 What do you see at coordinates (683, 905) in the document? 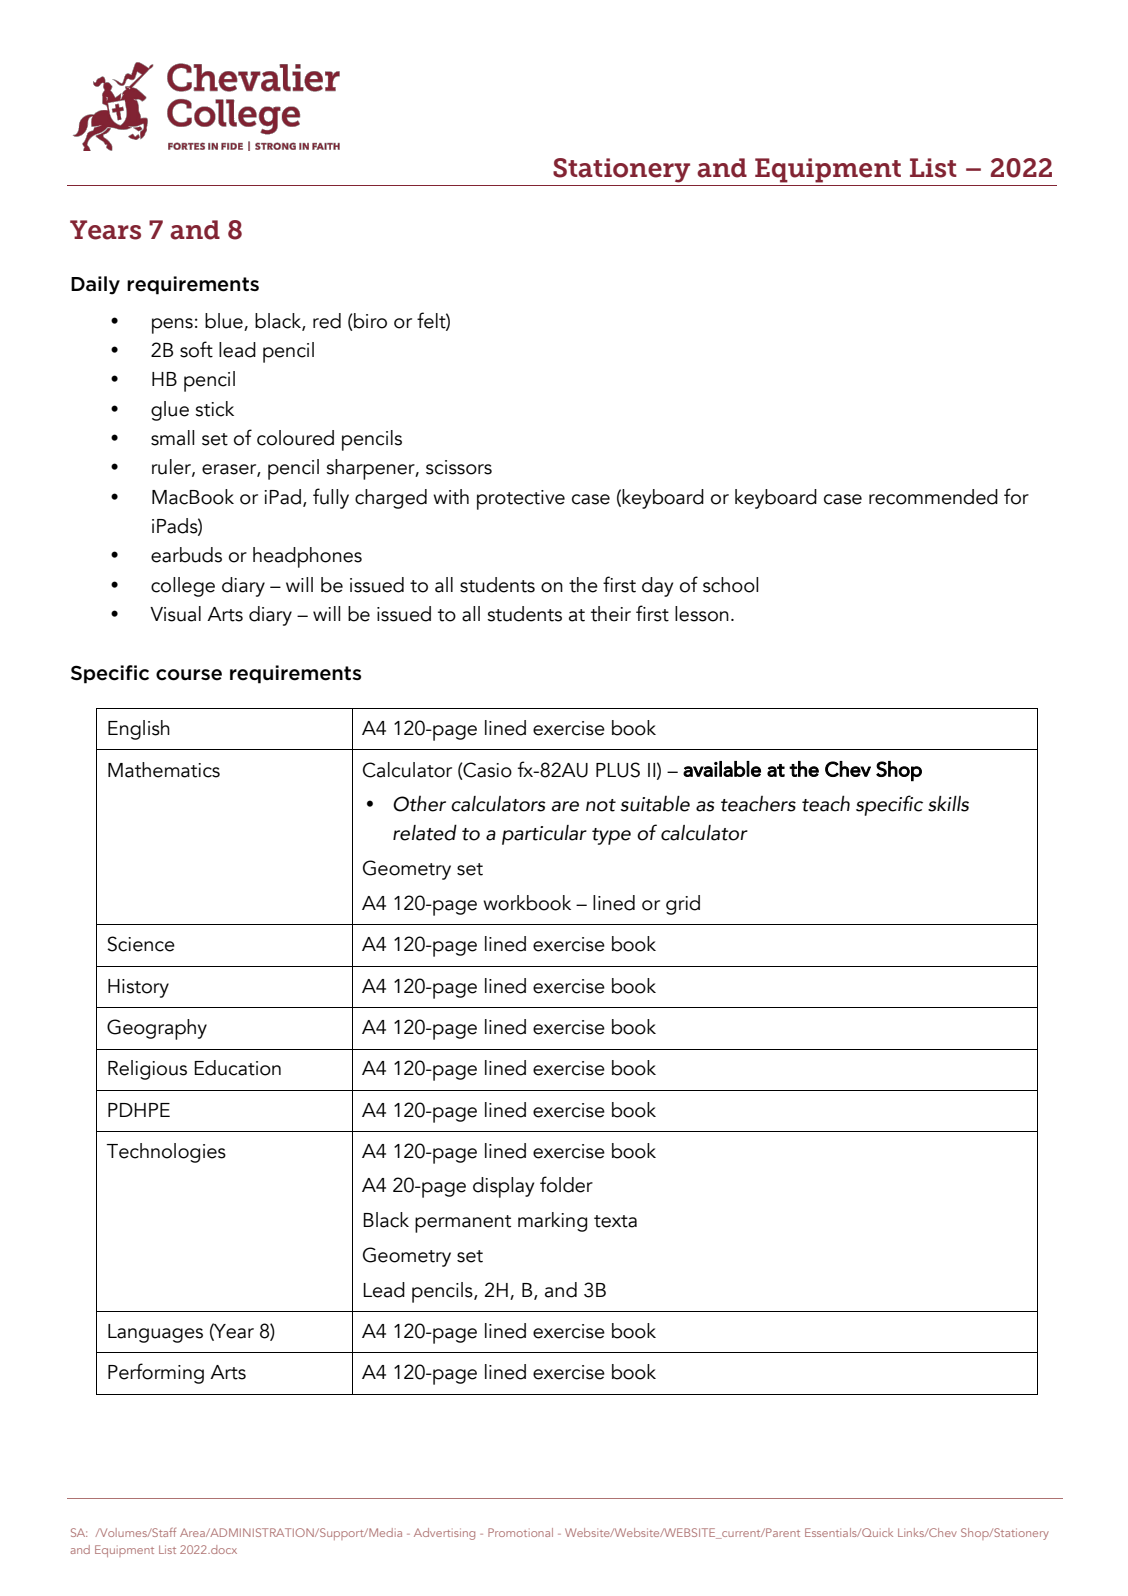
I see `grid` at bounding box center [683, 905].
